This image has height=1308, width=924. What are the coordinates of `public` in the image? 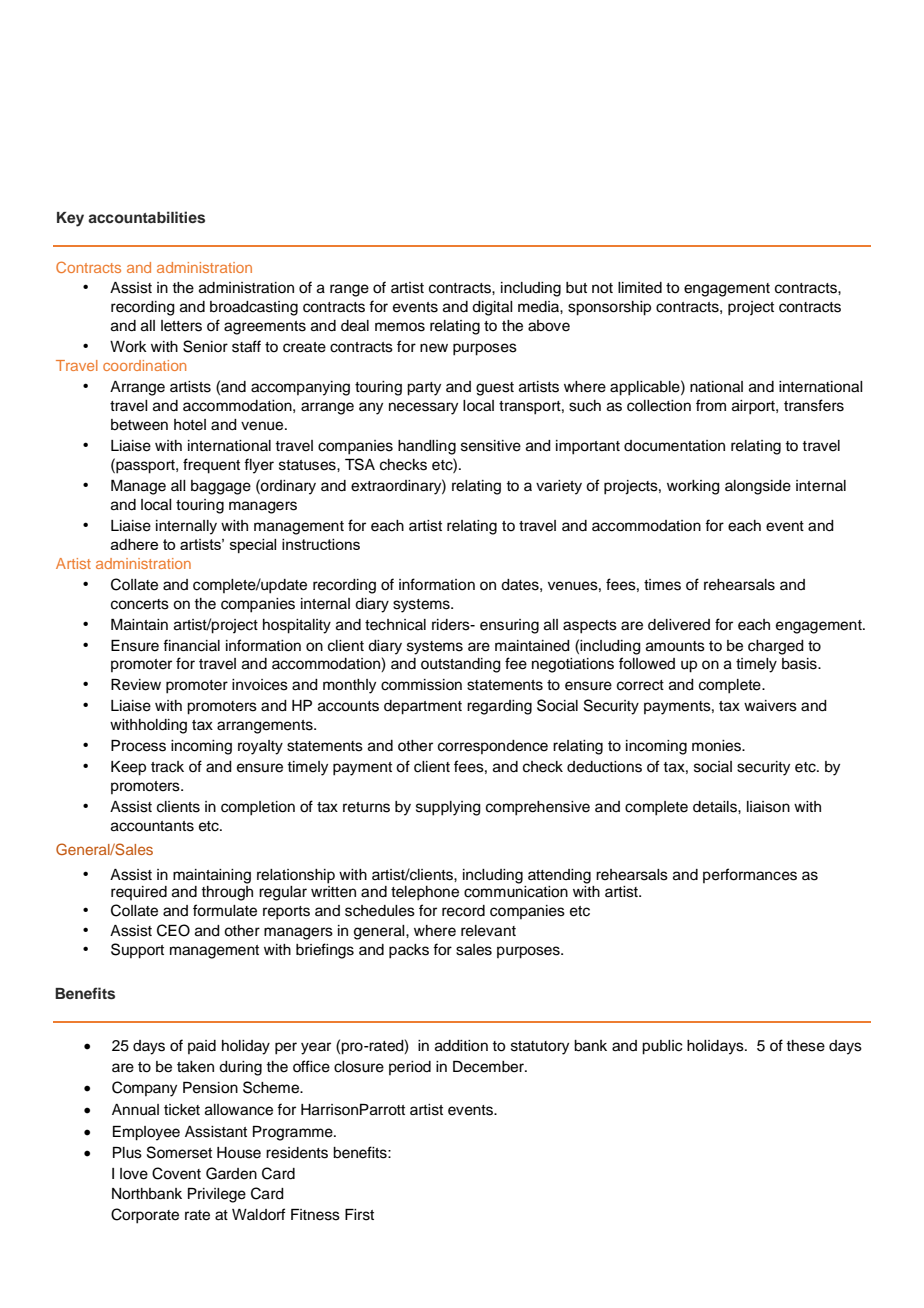 It's located at (662, 1047).
